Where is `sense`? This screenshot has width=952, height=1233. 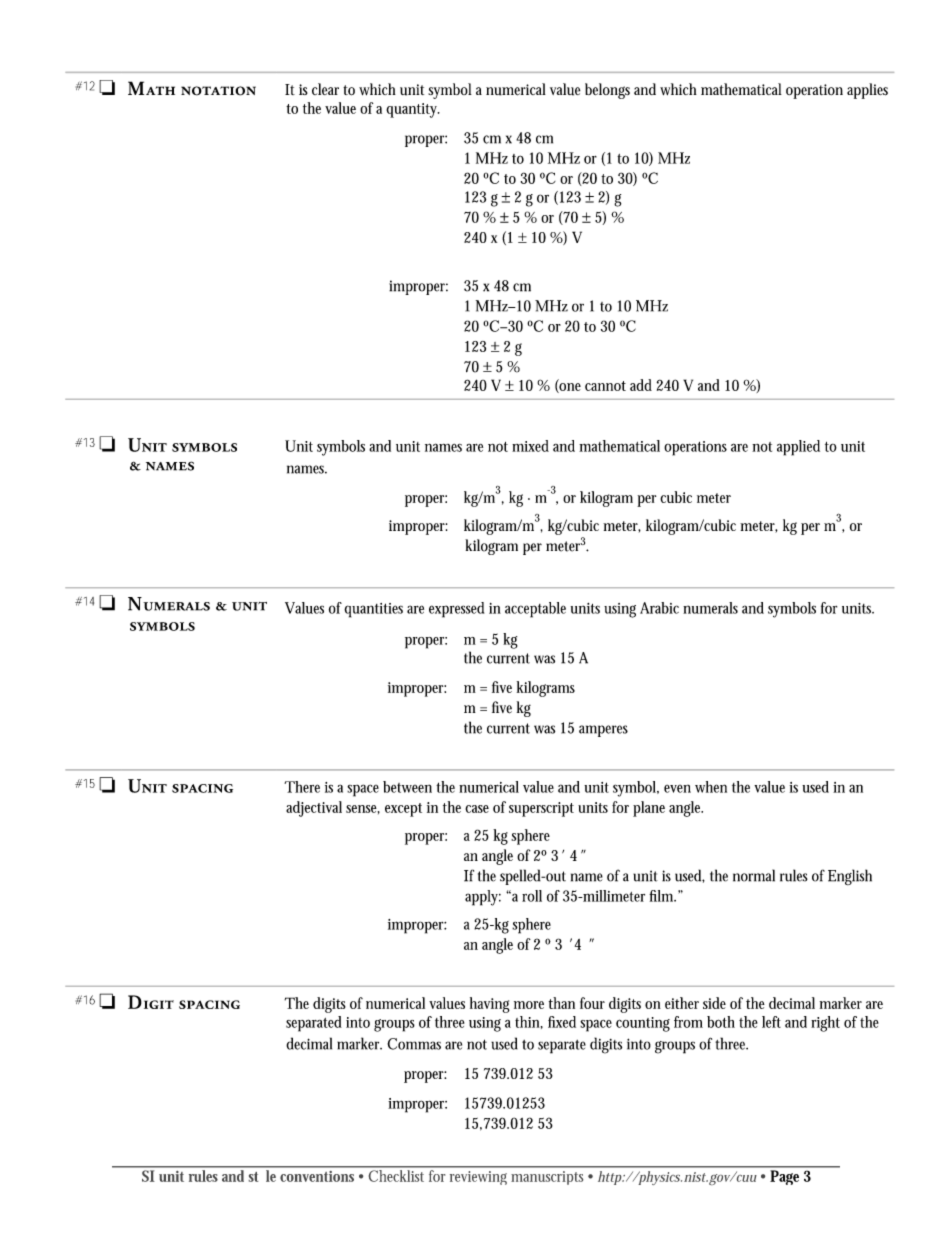 sense is located at coordinates (363, 809).
